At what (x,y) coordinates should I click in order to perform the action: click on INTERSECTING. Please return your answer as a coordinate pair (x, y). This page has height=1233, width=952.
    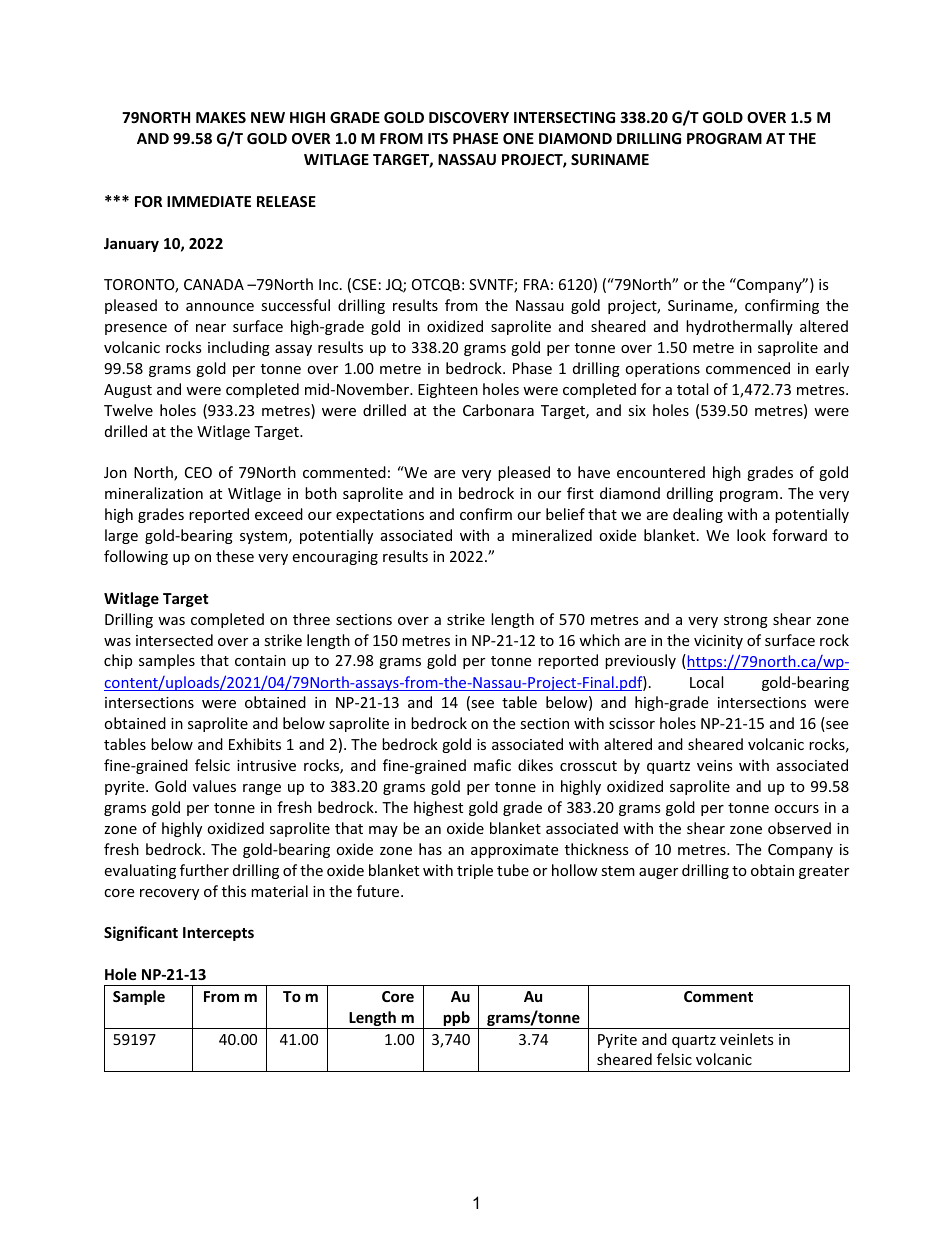
    Looking at the image, I should click on (564, 117).
